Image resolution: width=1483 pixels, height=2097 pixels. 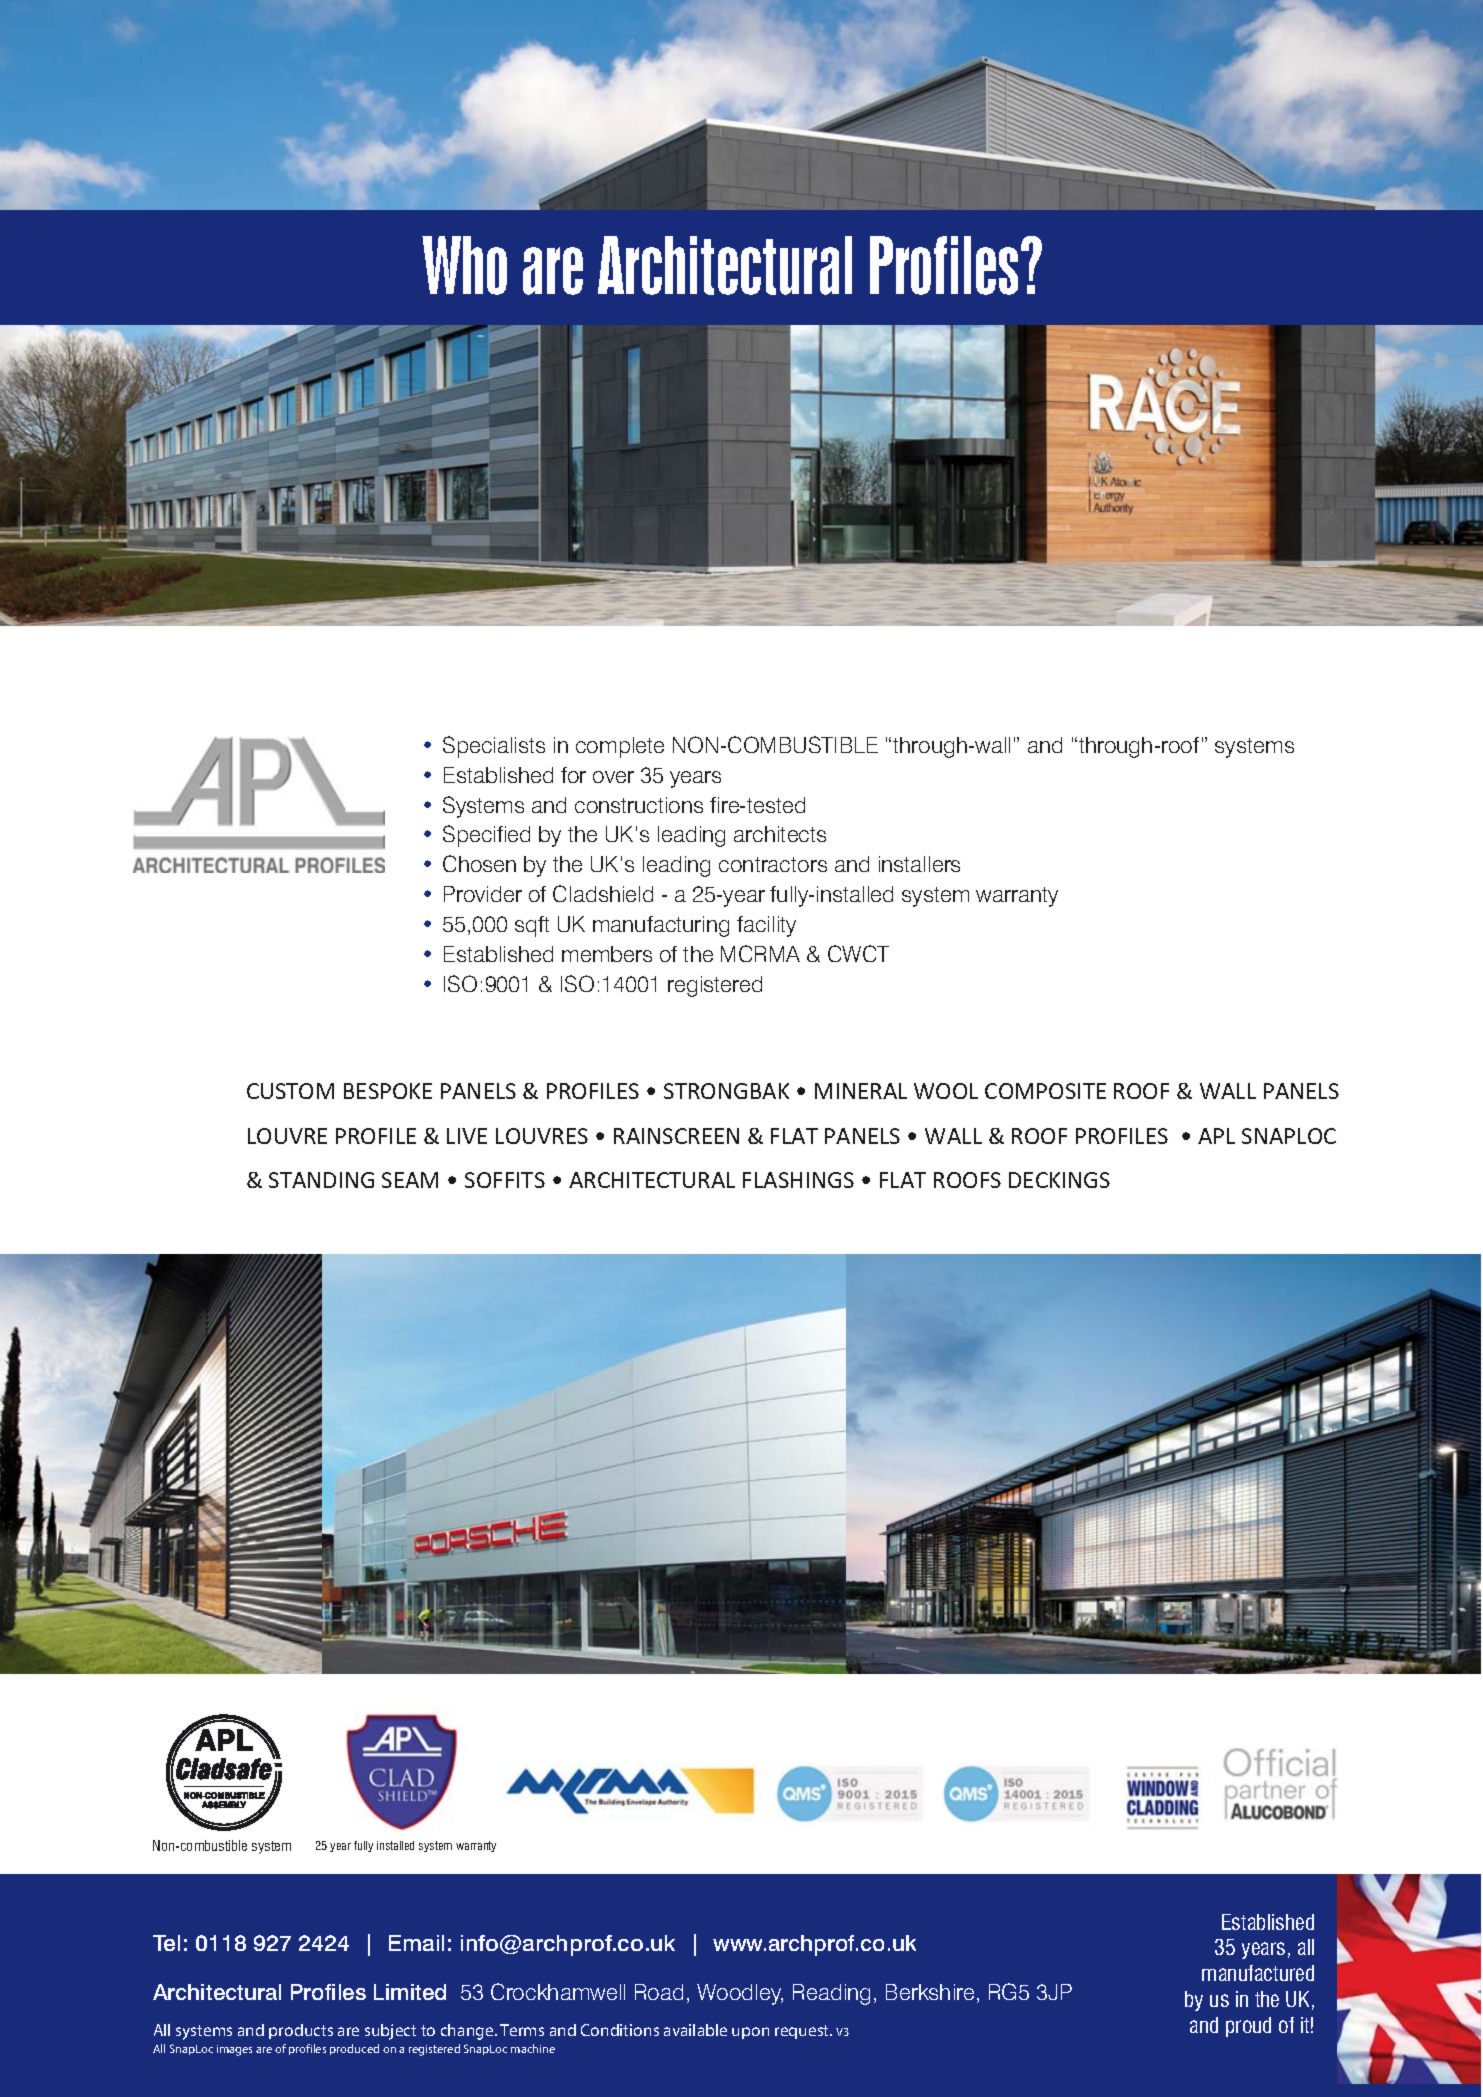 I want to click on Specialists, so click(x=494, y=747).
